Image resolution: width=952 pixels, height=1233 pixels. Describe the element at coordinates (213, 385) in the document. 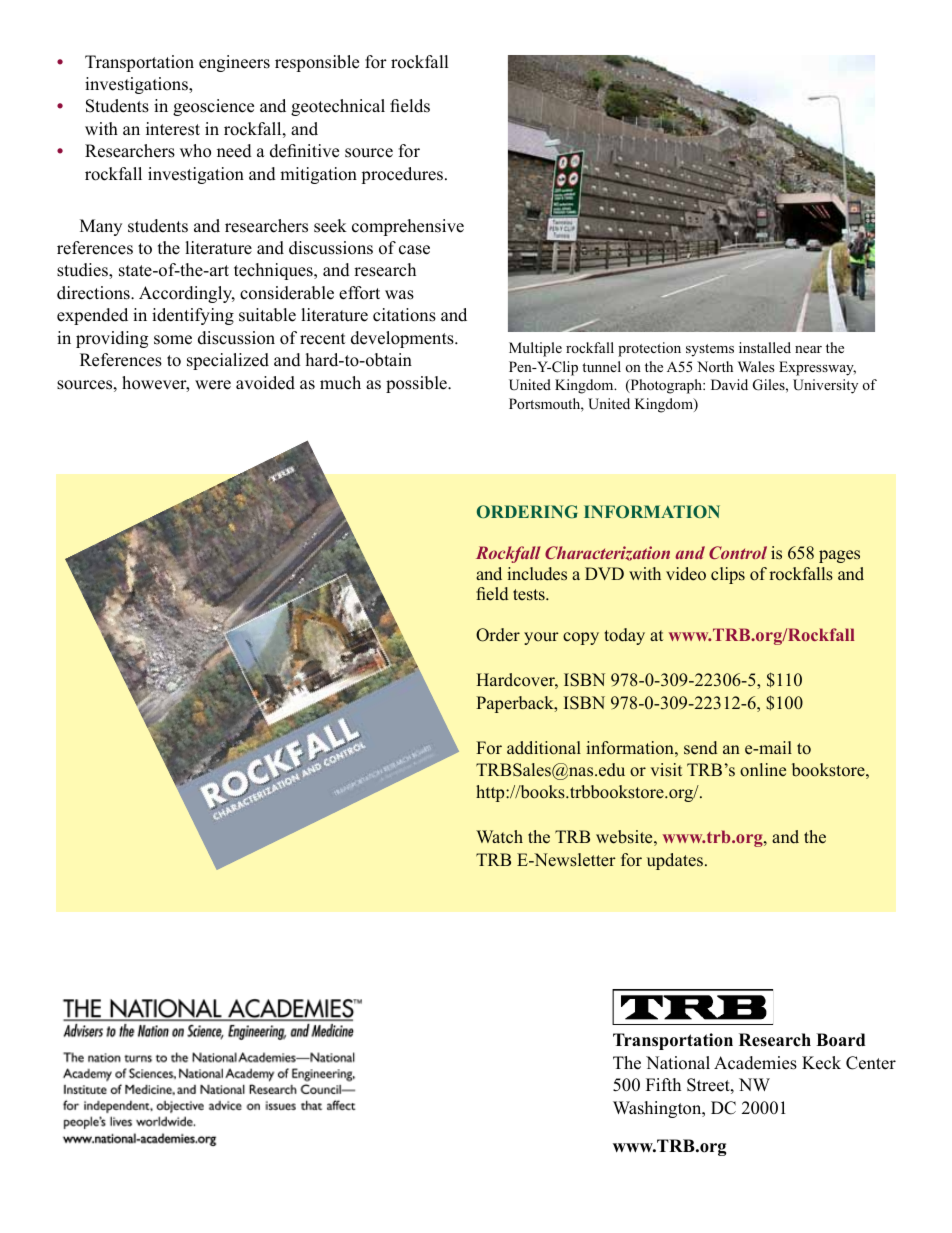

I see `were` at that location.
